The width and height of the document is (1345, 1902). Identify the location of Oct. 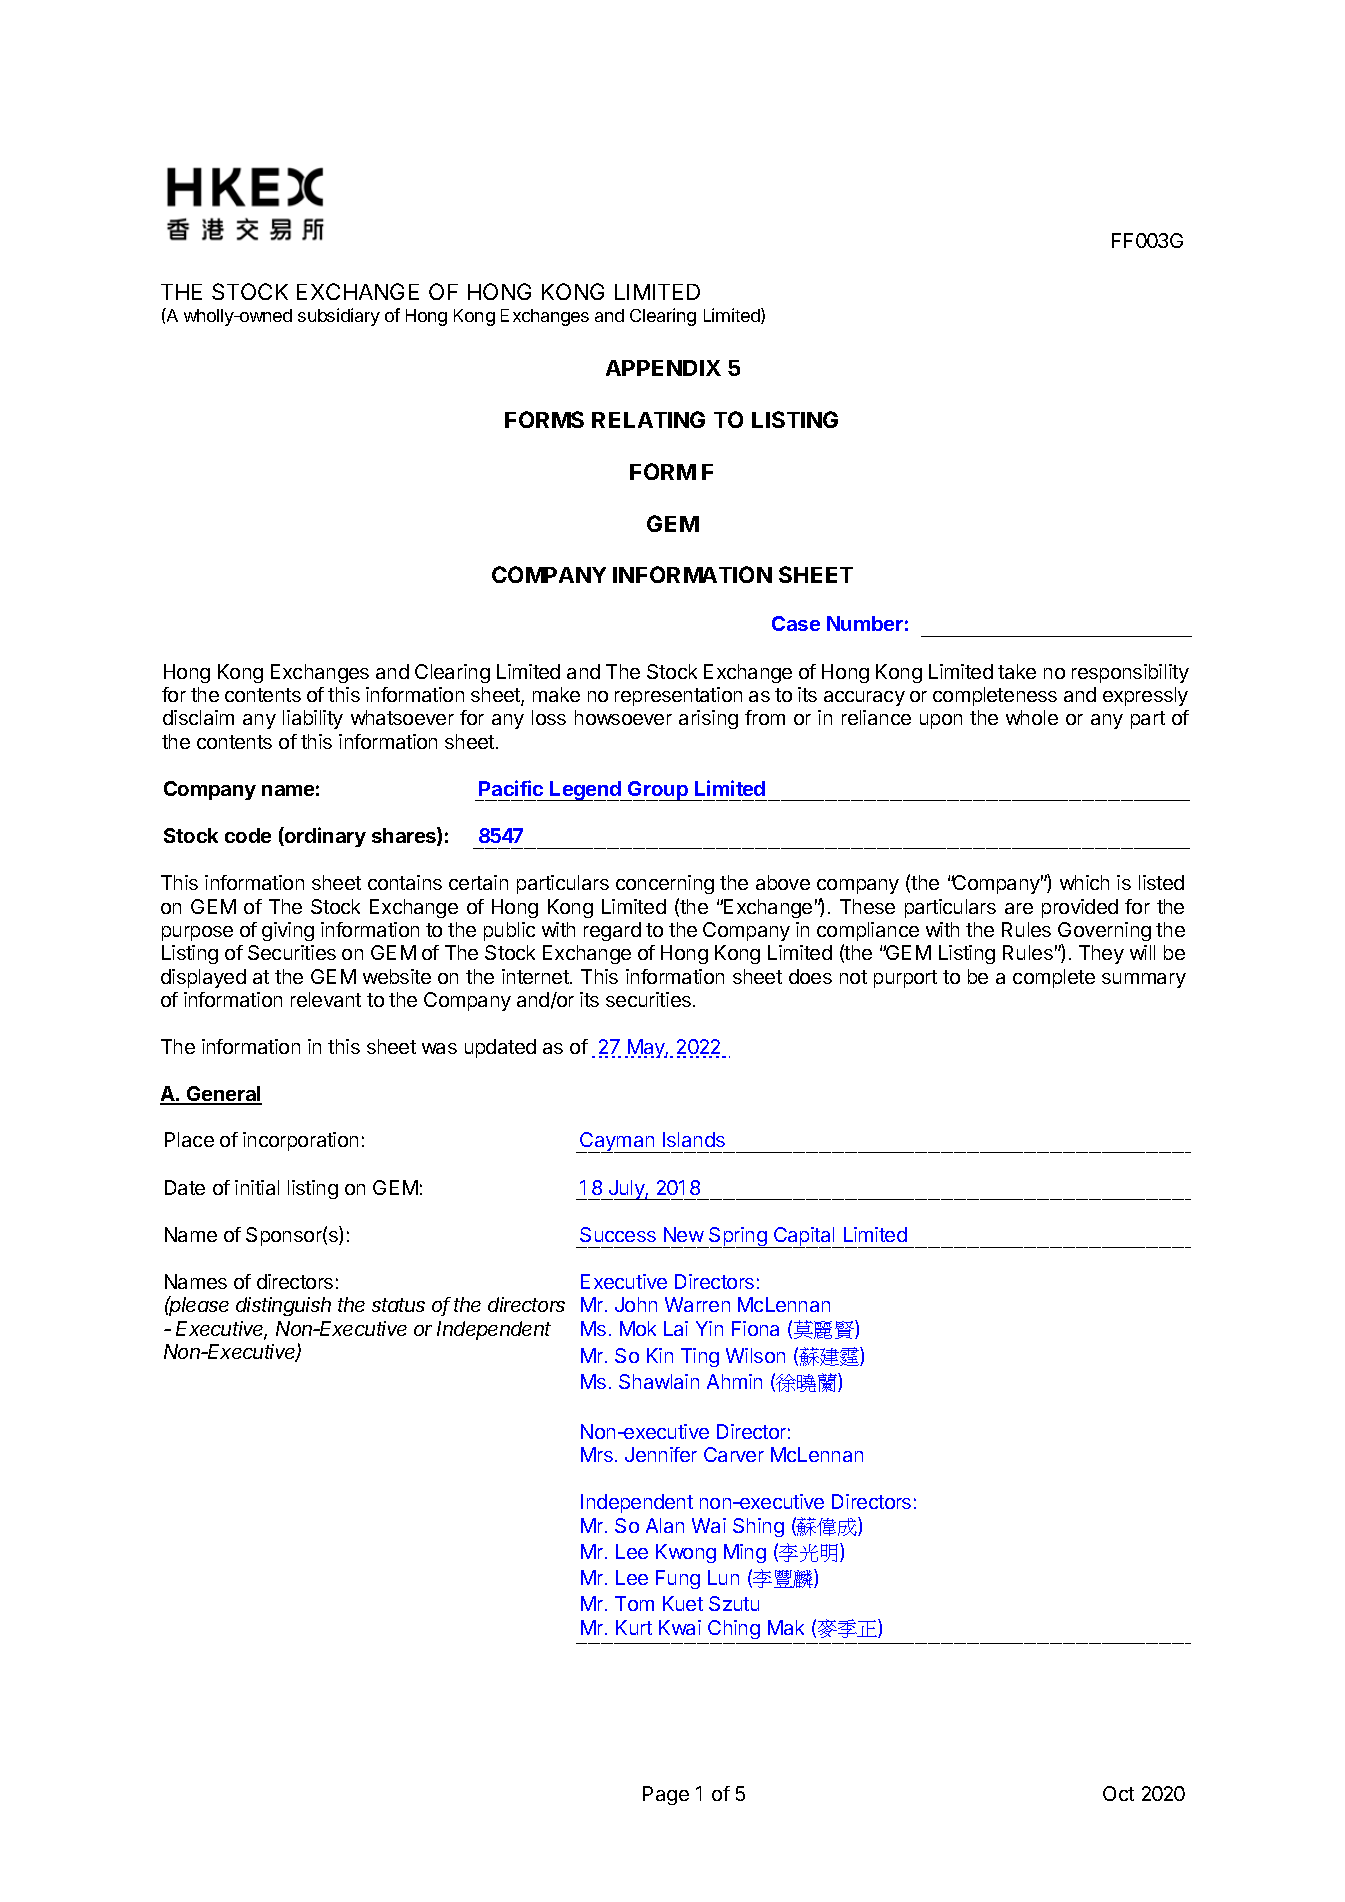
(1118, 1793).
